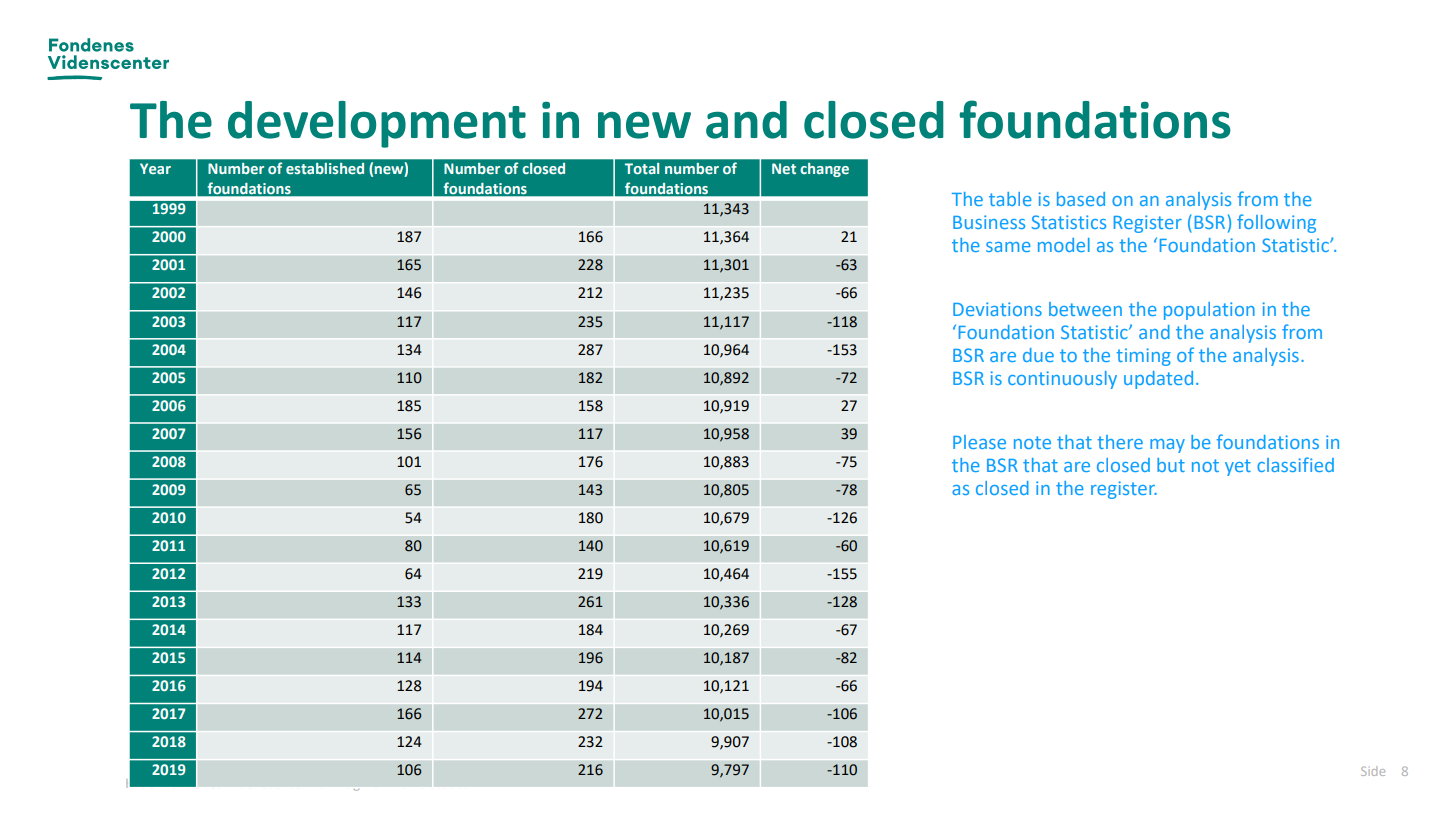  Describe the element at coordinates (1238, 467) in the image. I see `yet` at that location.
